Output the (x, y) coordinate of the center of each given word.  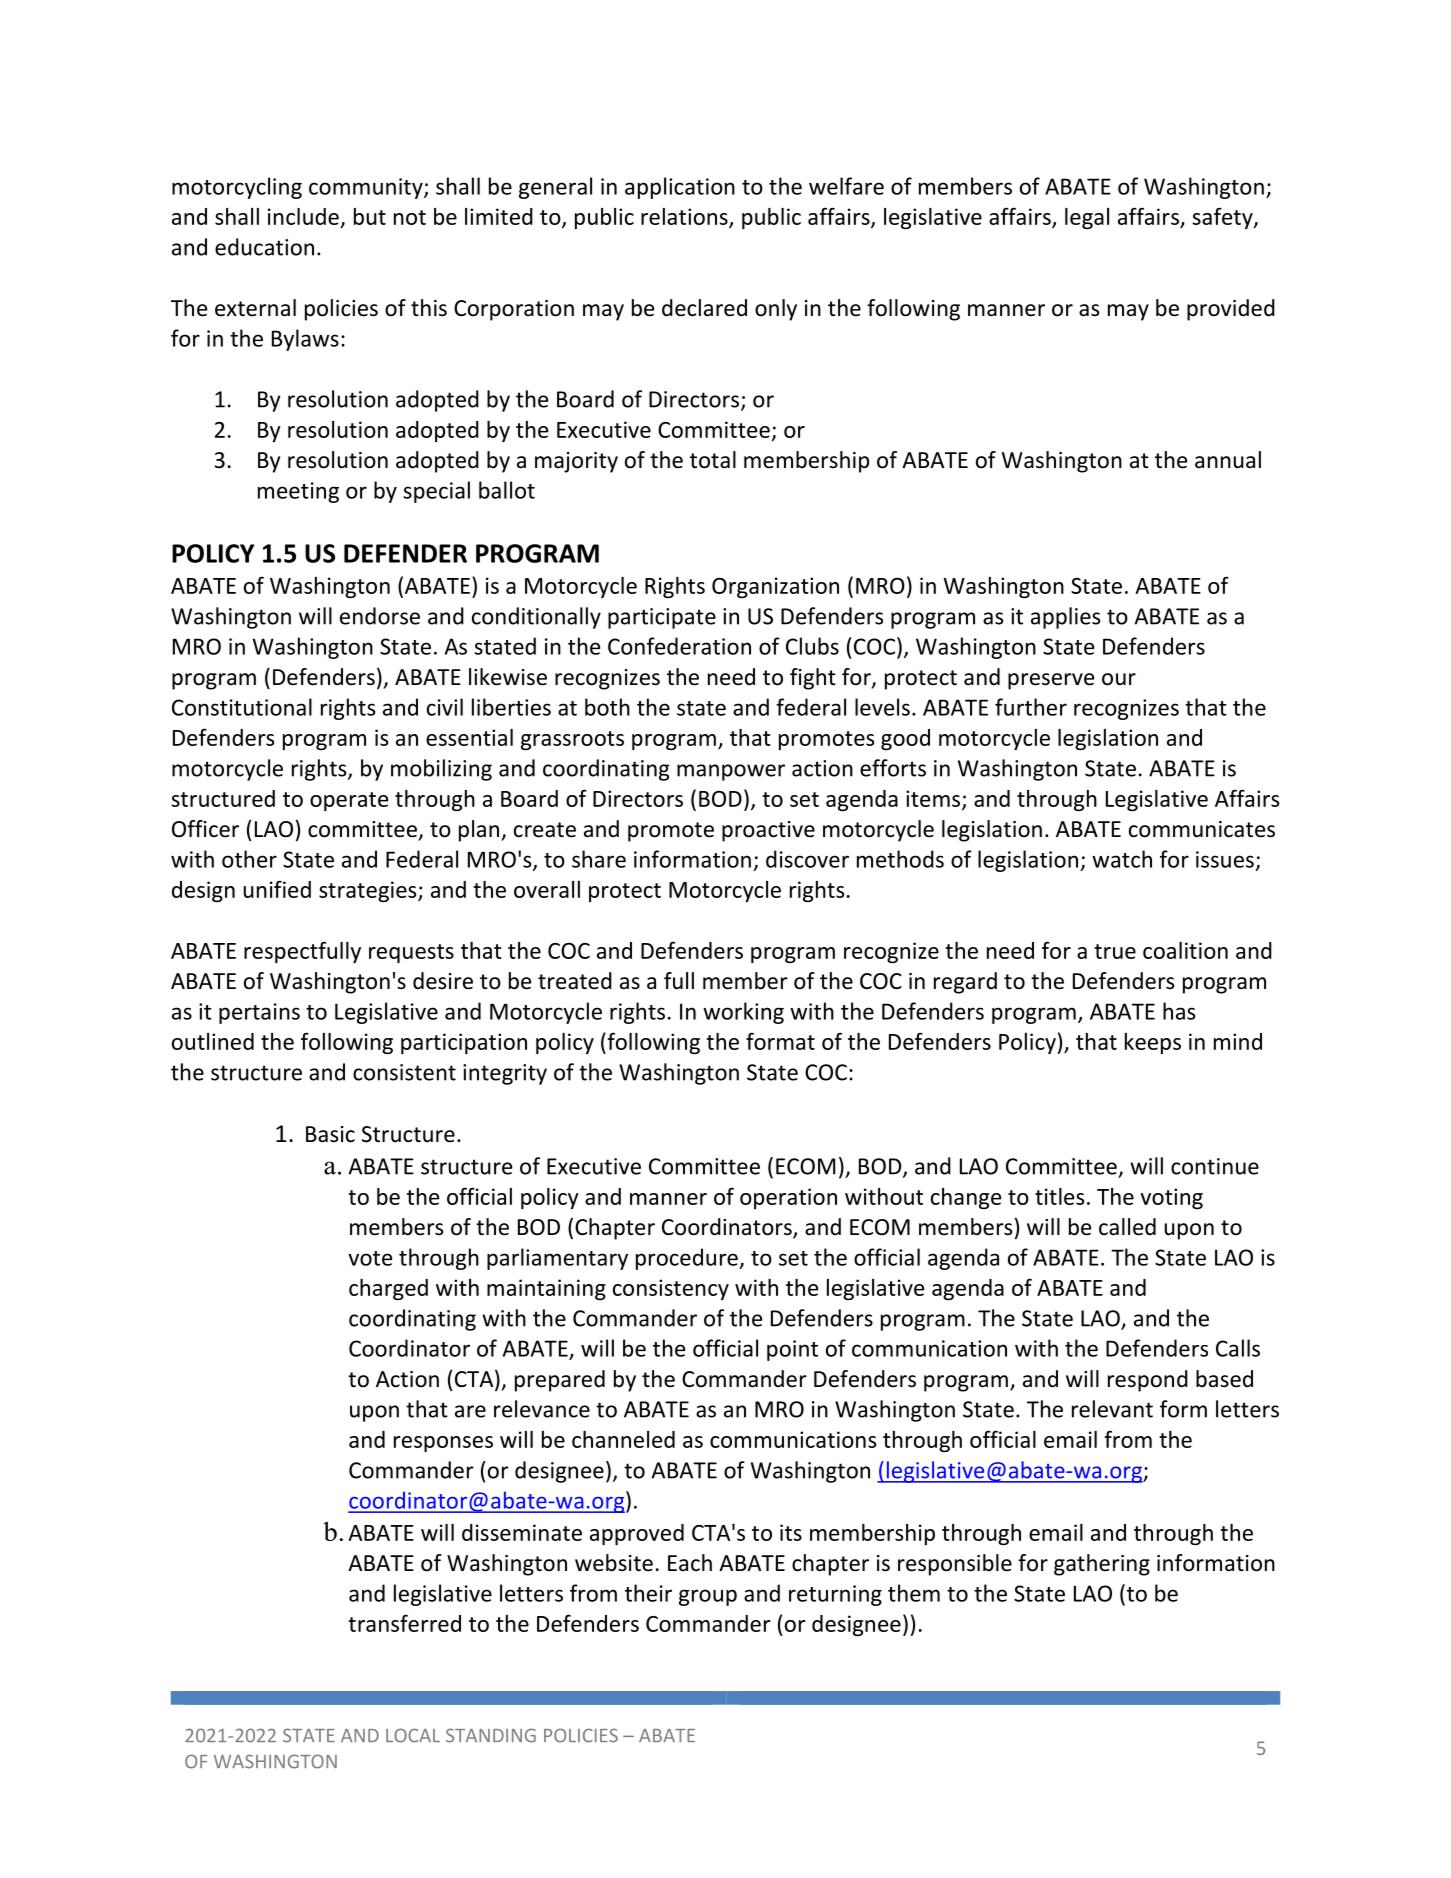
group (708, 1597)
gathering (1102, 1565)
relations (685, 217)
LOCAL (413, 1735)
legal (1087, 218)
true (1115, 951)
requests (411, 953)
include (303, 216)
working (743, 1013)
